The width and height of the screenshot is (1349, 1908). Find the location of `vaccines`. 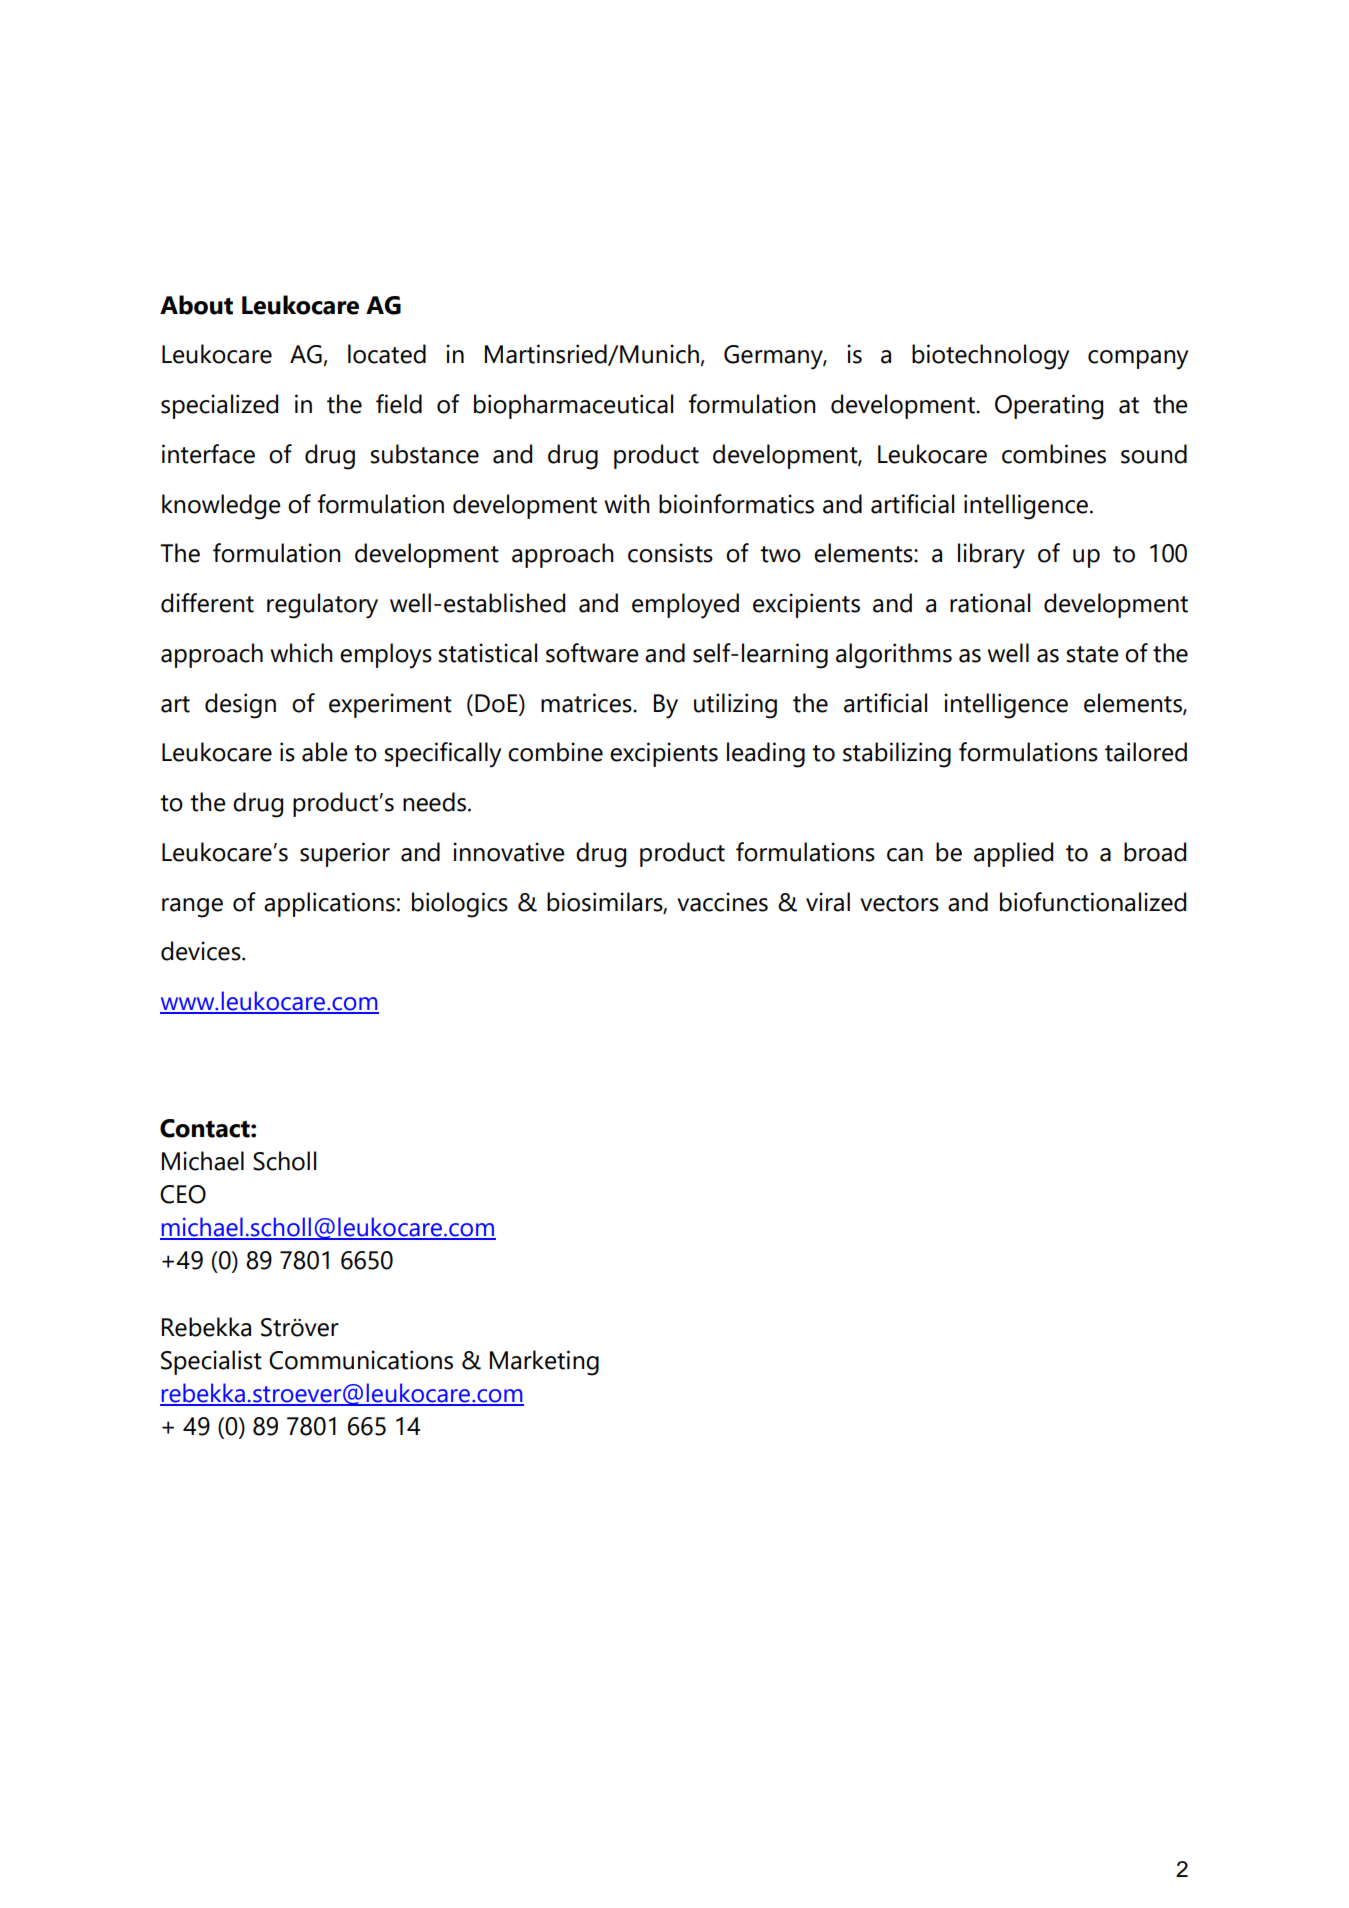

vaccines is located at coordinates (722, 902).
